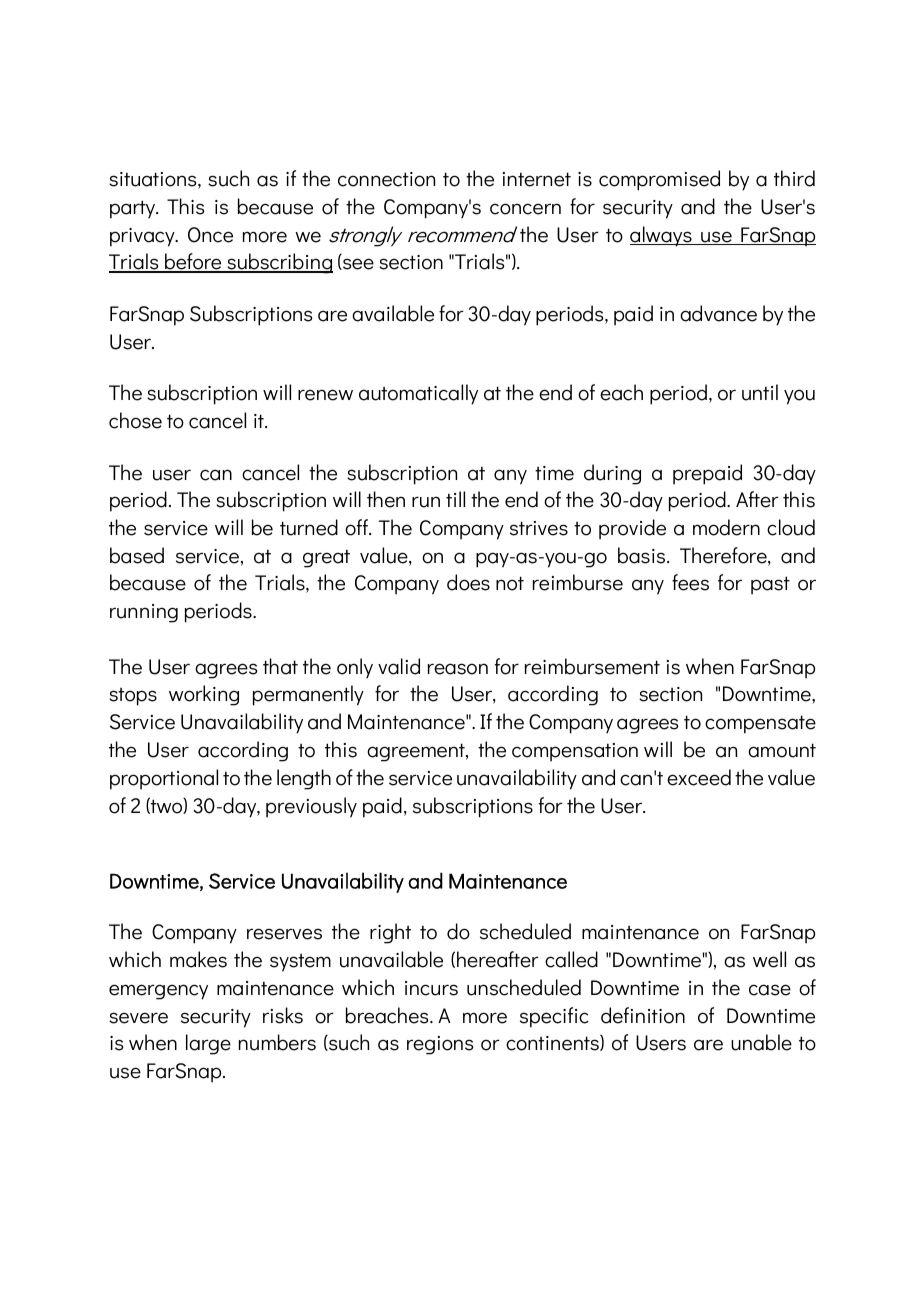 The height and width of the screenshot is (1308, 924). I want to click on party, so click(134, 209).
